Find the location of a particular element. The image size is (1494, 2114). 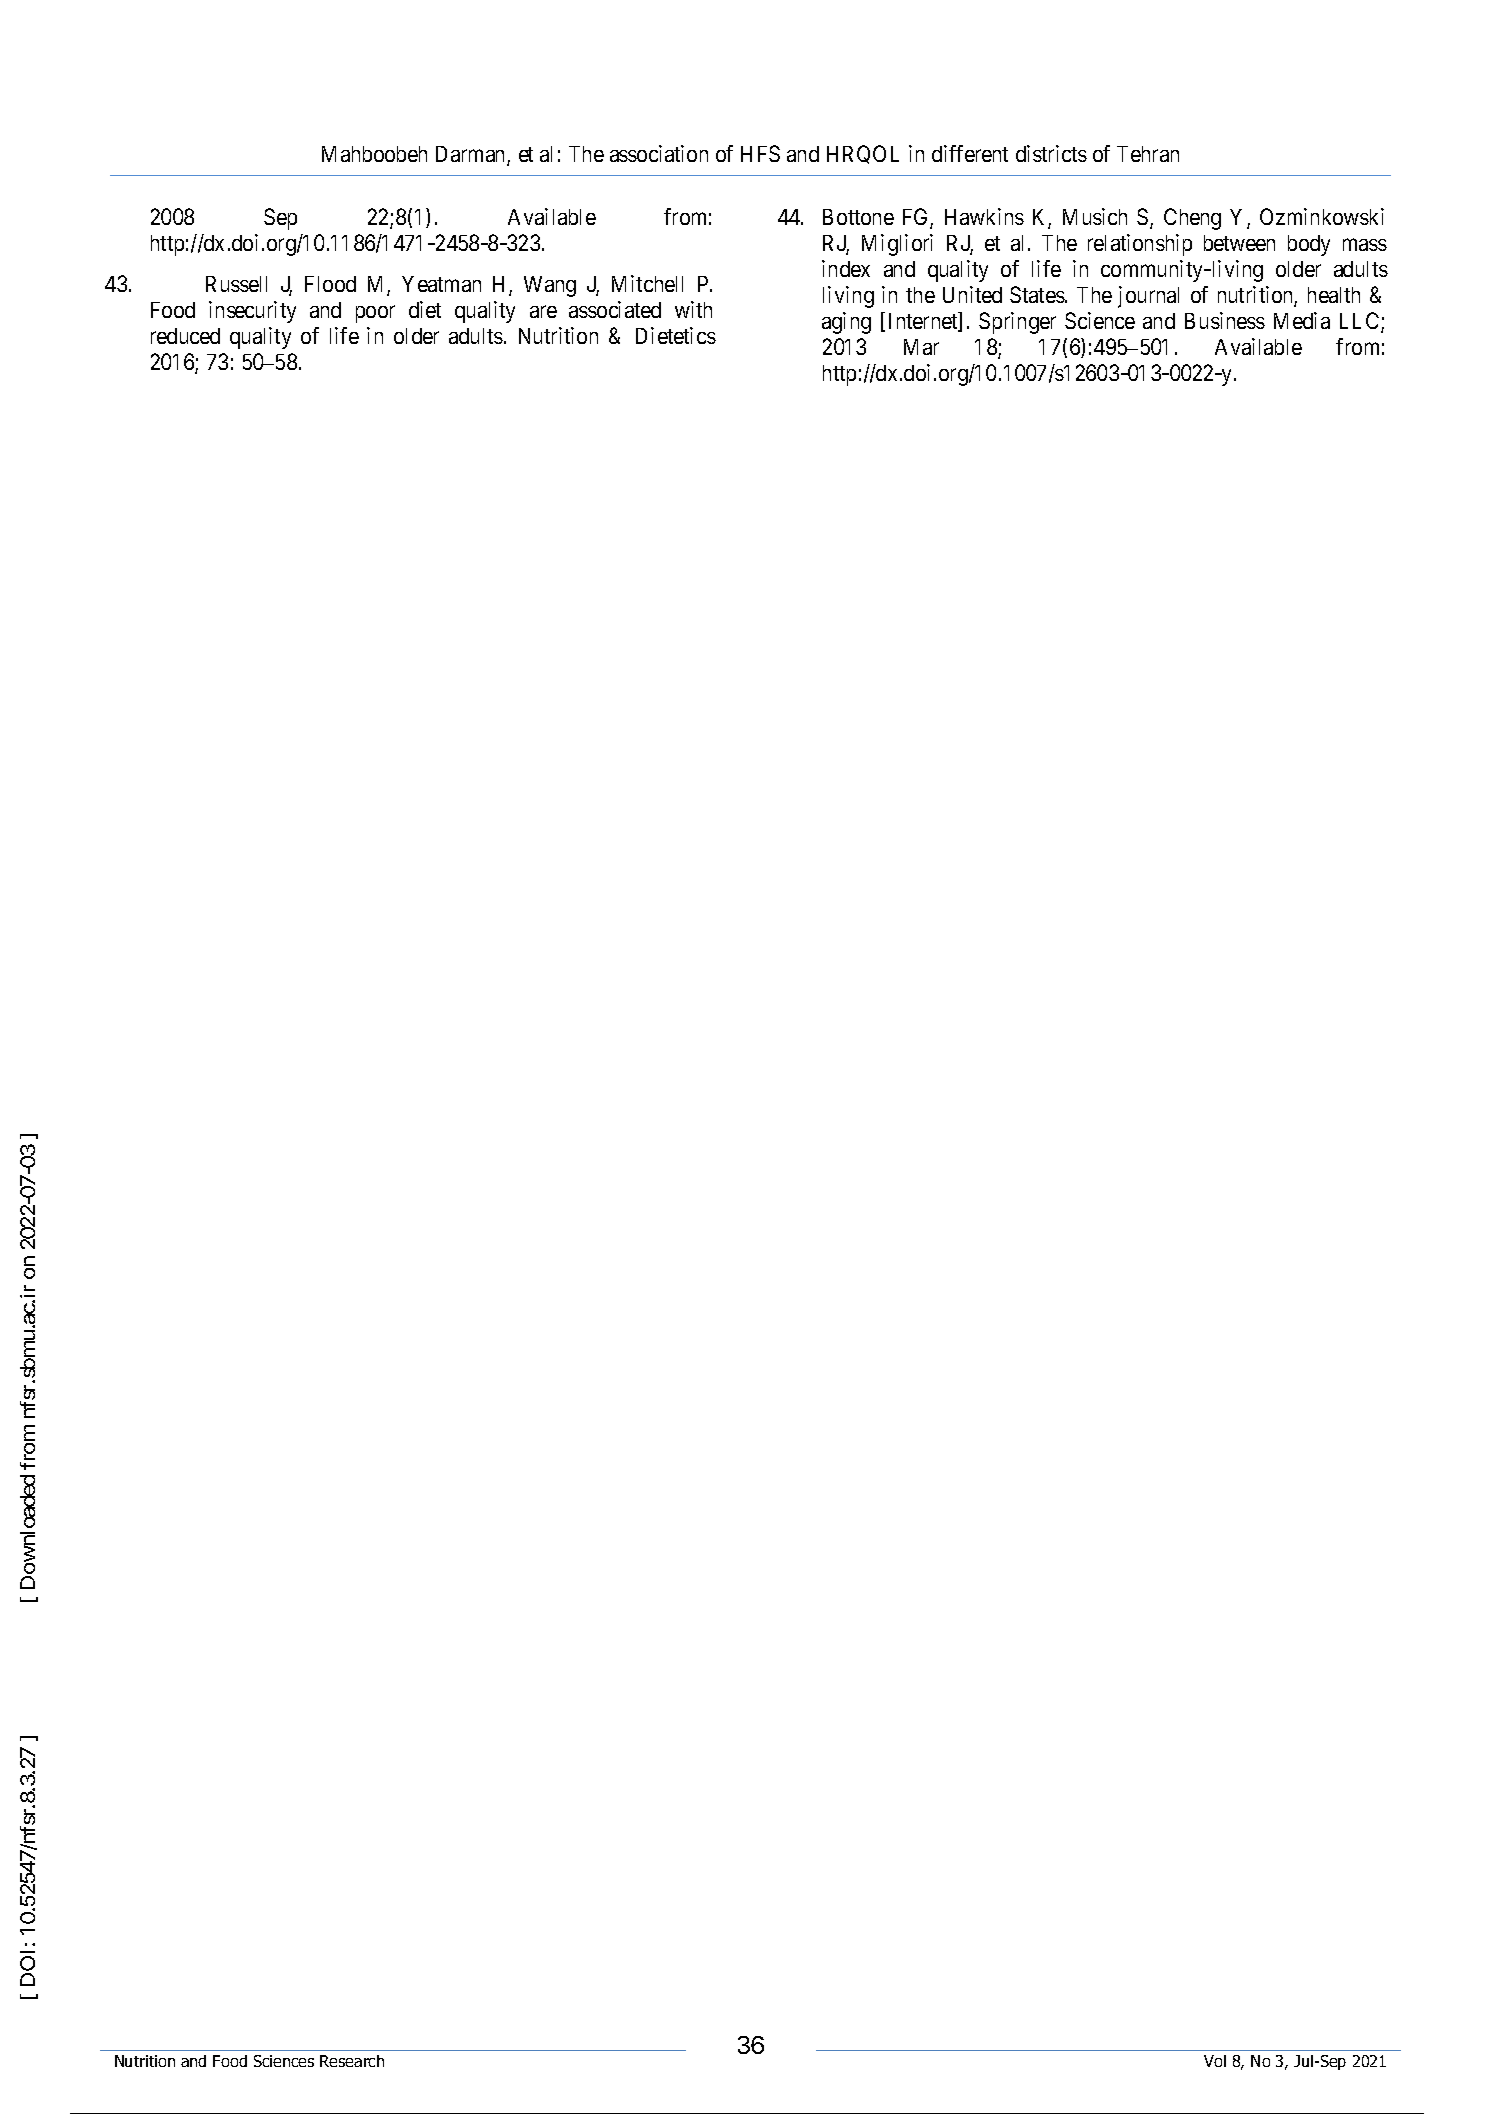

reduced is located at coordinates (185, 336).
